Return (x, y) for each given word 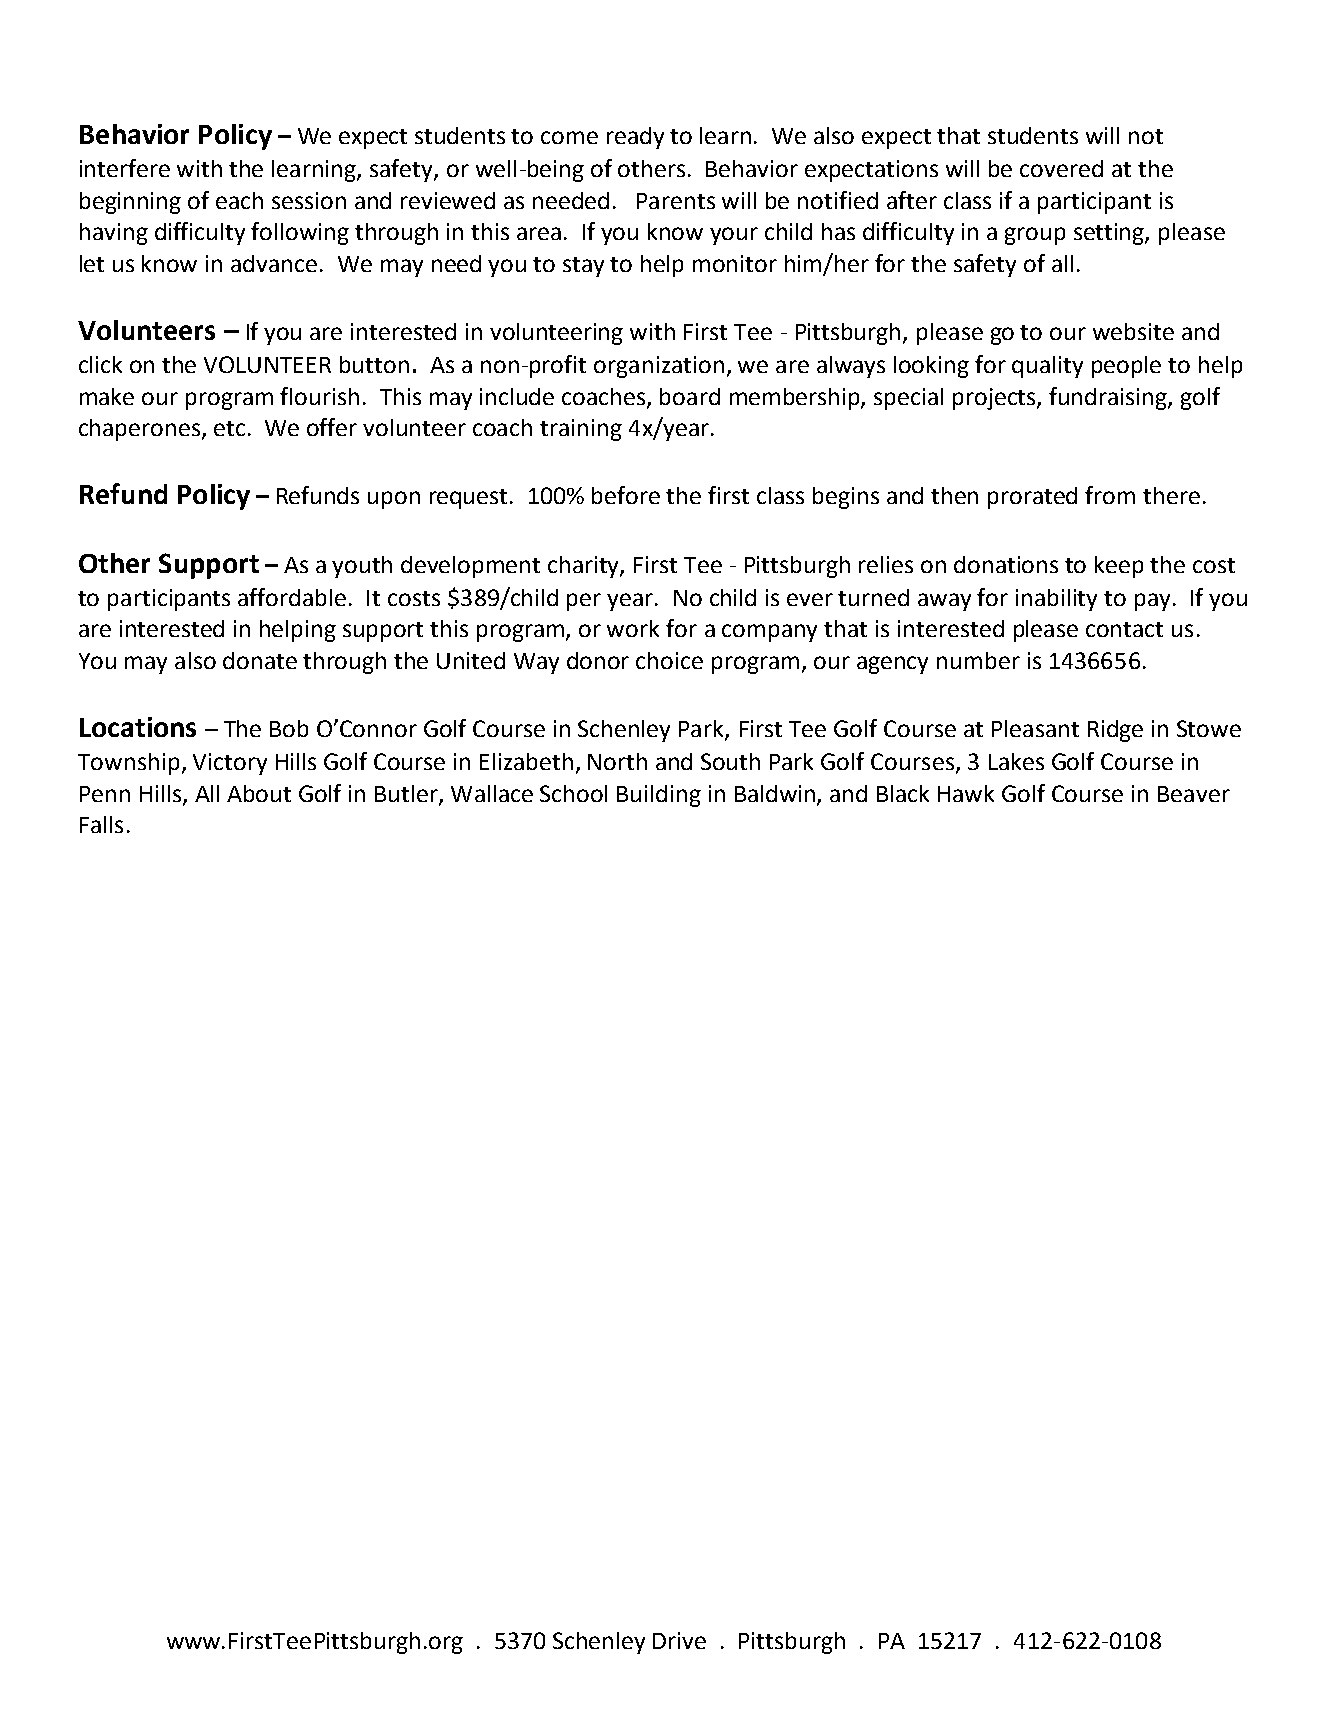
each (239, 200)
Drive (679, 1640)
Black (903, 793)
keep (1119, 567)
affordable (292, 597)
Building (659, 796)
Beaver (1194, 794)
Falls (101, 824)
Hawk (966, 793)
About (259, 793)
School (573, 793)
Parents (676, 201)
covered (1061, 168)
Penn (105, 794)
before (626, 495)
